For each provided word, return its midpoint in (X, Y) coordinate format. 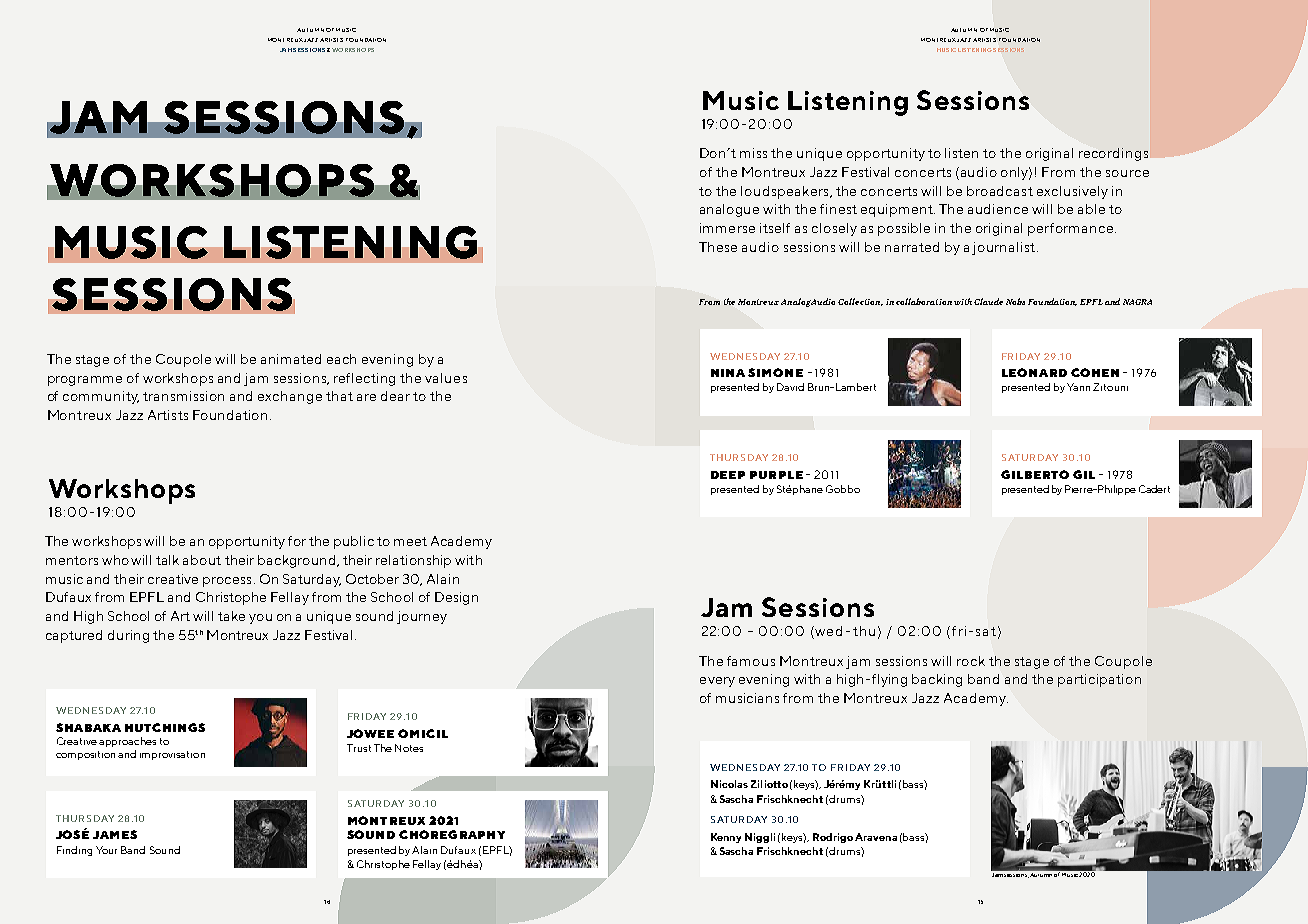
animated (291, 359)
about (202, 560)
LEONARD (1034, 372)
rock (971, 661)
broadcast (1000, 191)
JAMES (115, 834)
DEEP (728, 475)
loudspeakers (786, 192)
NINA (728, 373)
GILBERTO (1035, 474)
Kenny (726, 838)
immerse (727, 228)
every (717, 682)
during (128, 636)
